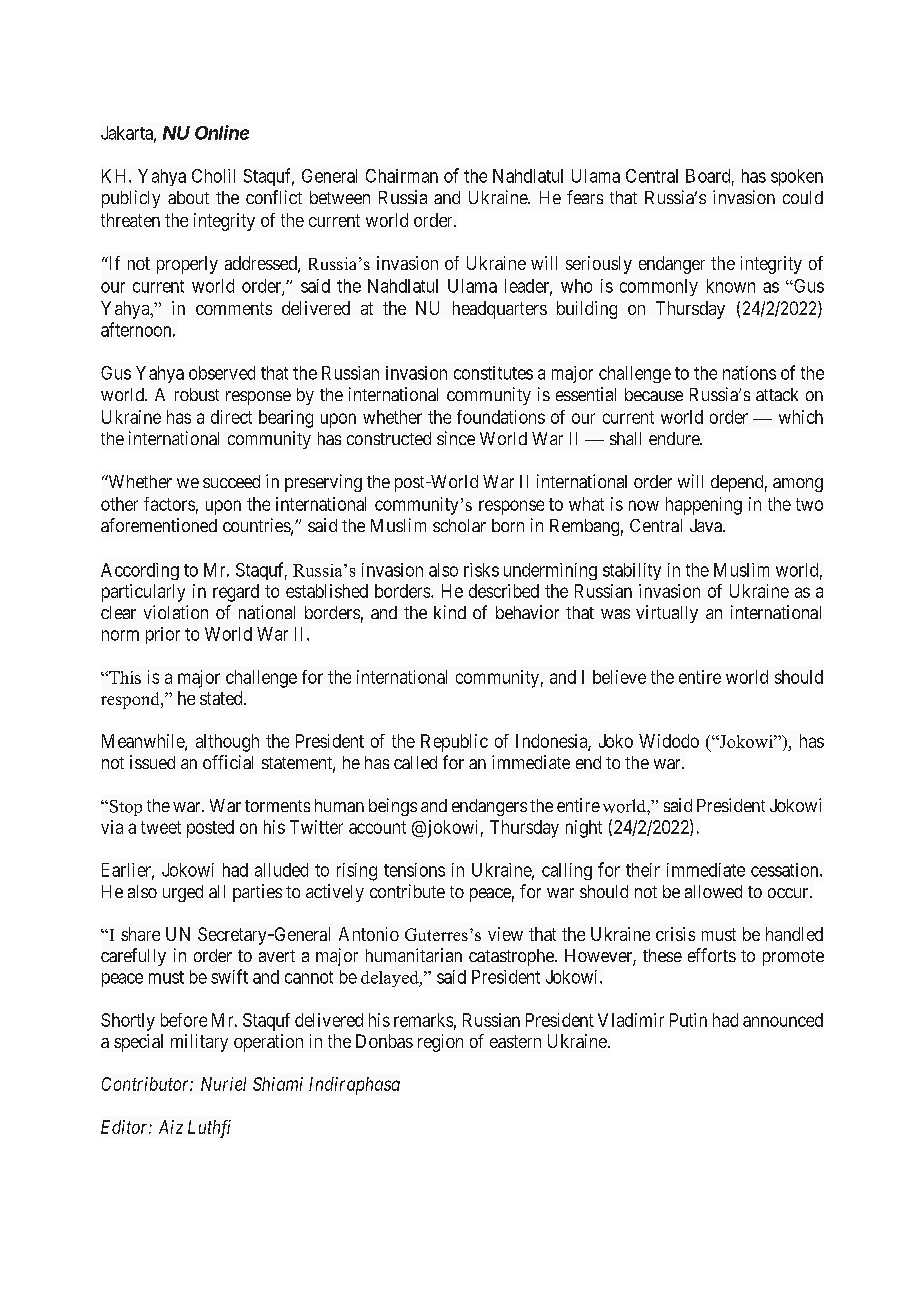 The width and height of the screenshot is (924, 1308). What do you see at coordinates (786, 870) in the screenshot?
I see `cessation` at bounding box center [786, 870].
